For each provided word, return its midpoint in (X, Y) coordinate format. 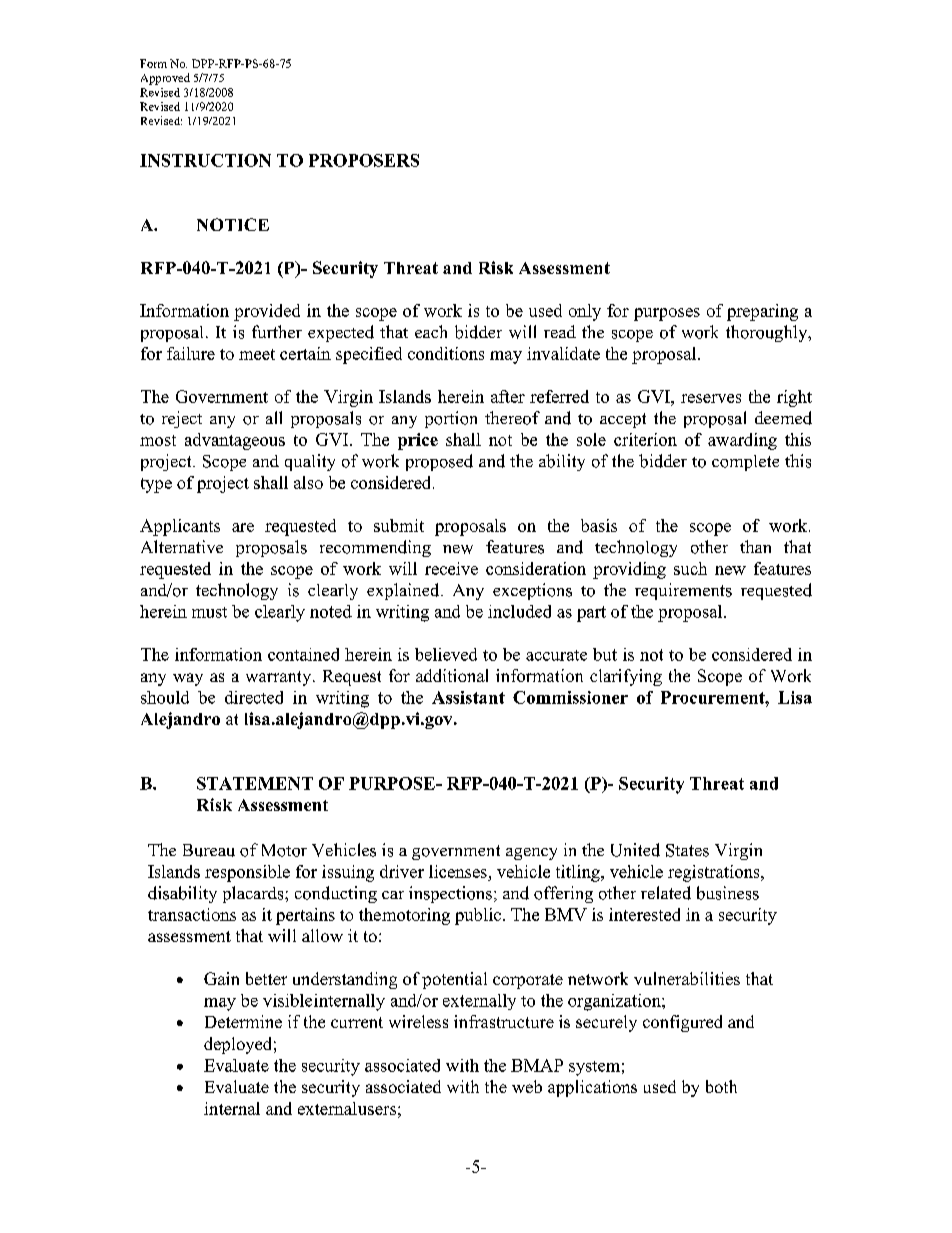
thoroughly (768, 333)
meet (257, 354)
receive (451, 568)
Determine (243, 1021)
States (687, 850)
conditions (446, 353)
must (209, 612)
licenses (458, 871)
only (585, 312)
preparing (762, 312)
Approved (165, 79)
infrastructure (504, 1021)
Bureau (209, 850)
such (690, 568)
